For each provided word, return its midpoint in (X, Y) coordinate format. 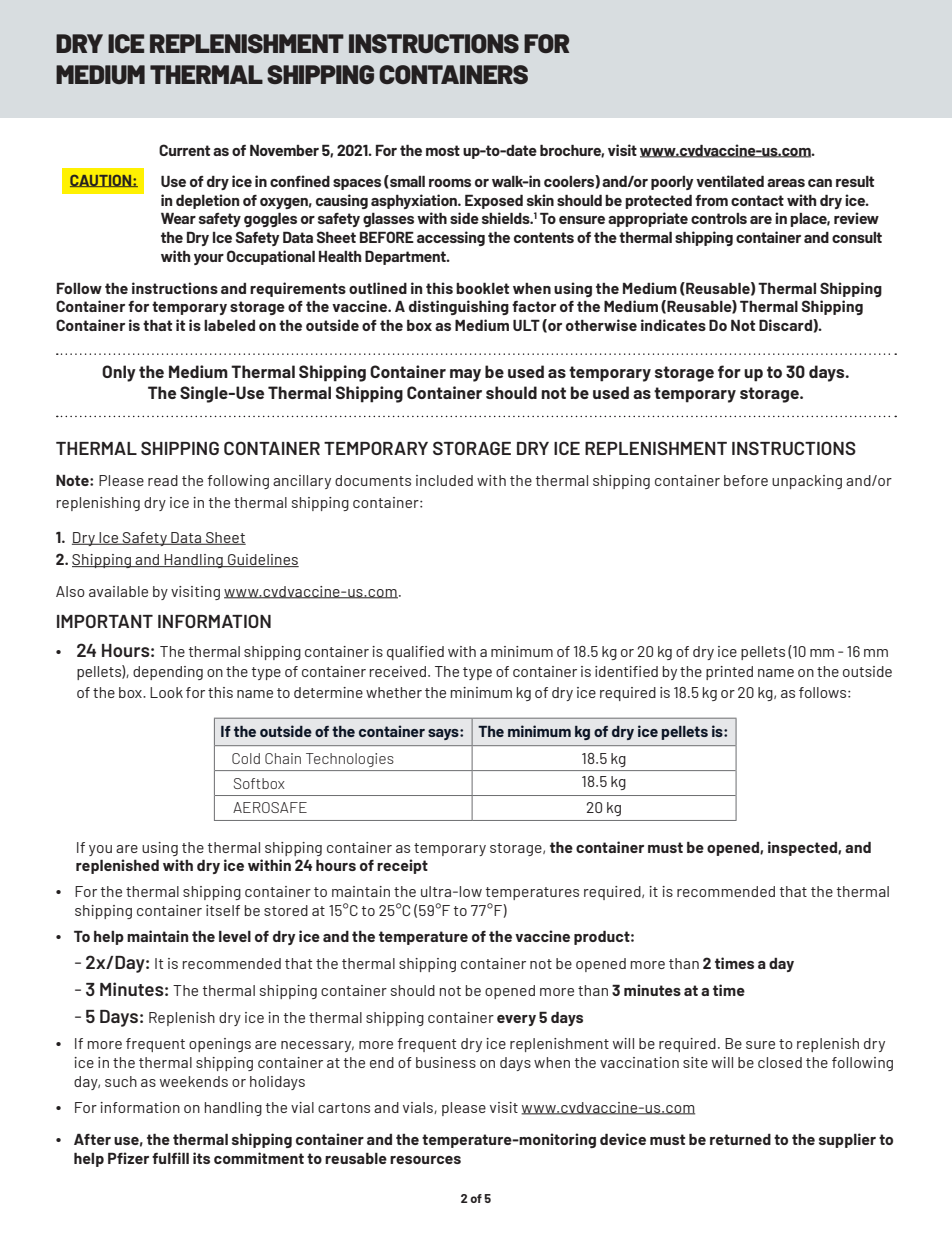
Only (119, 373)
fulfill (170, 1158)
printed (729, 673)
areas (786, 183)
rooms (450, 183)
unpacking (807, 482)
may (465, 375)
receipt (402, 866)
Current (184, 150)
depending (168, 673)
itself (223, 910)
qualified (415, 653)
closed (780, 1062)
